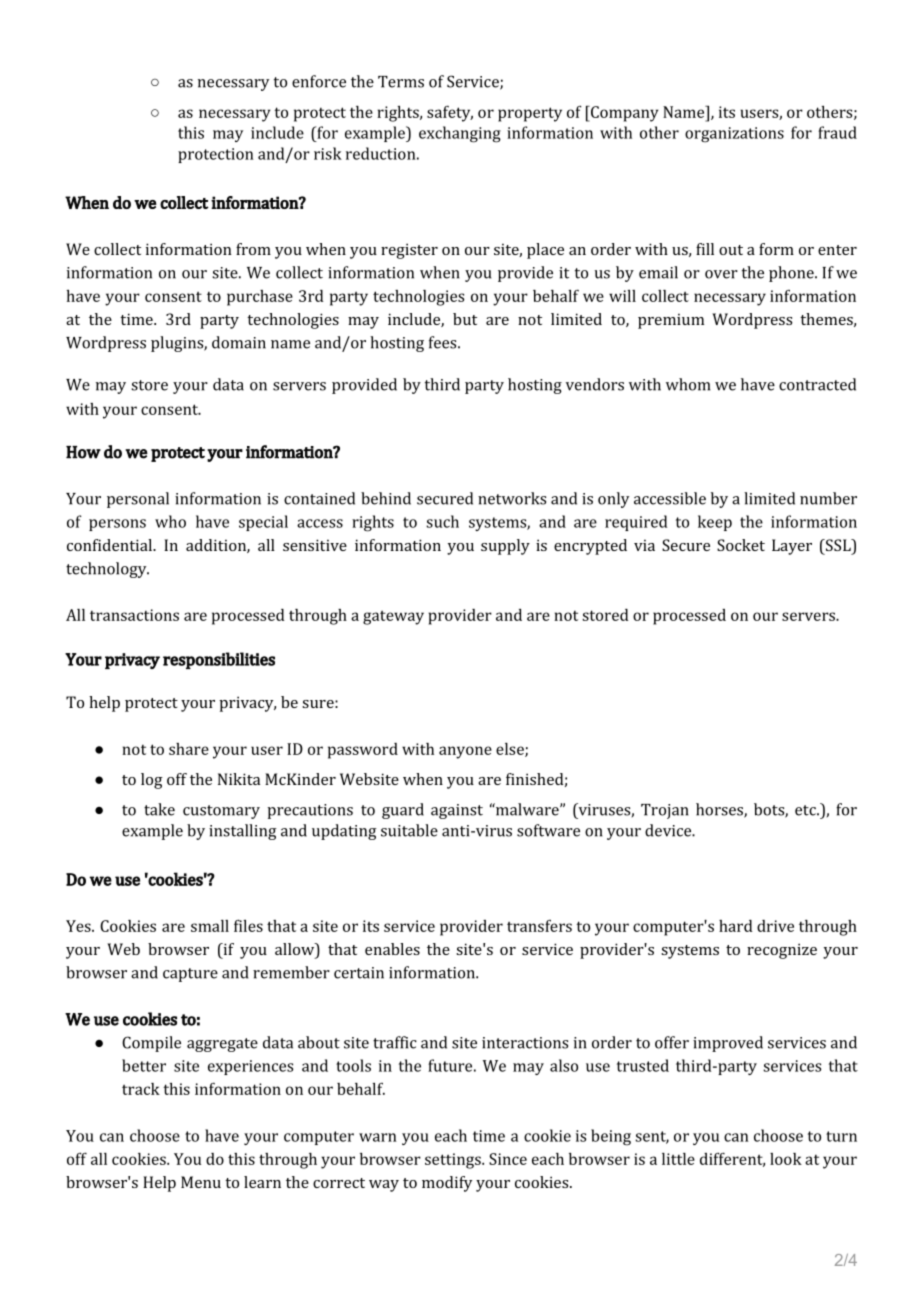 The image size is (924, 1308). What do you see at coordinates (138, 500) in the image?
I see `personal` at bounding box center [138, 500].
